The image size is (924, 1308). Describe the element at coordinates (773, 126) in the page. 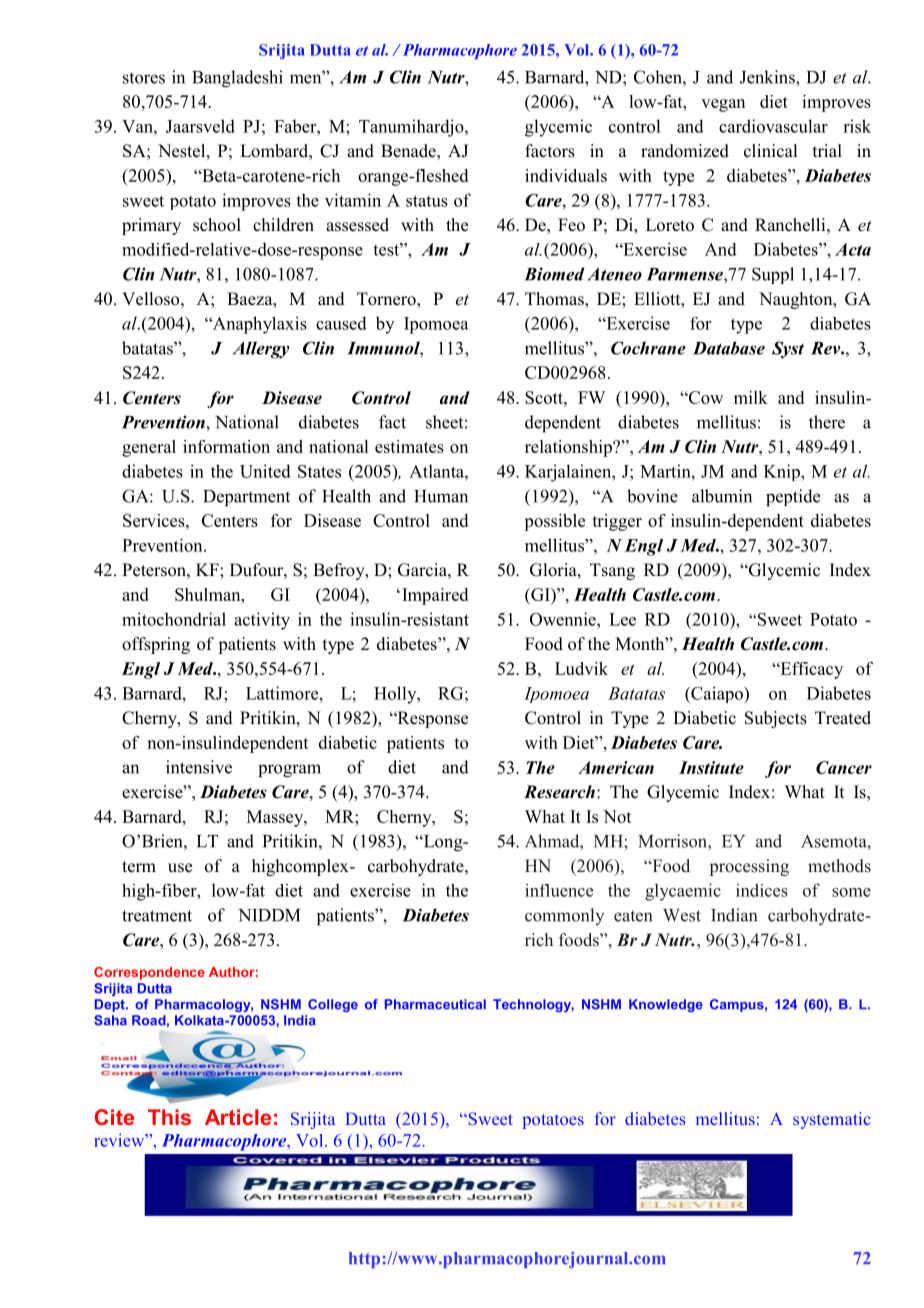

I see `cardiovascular` at that location.
